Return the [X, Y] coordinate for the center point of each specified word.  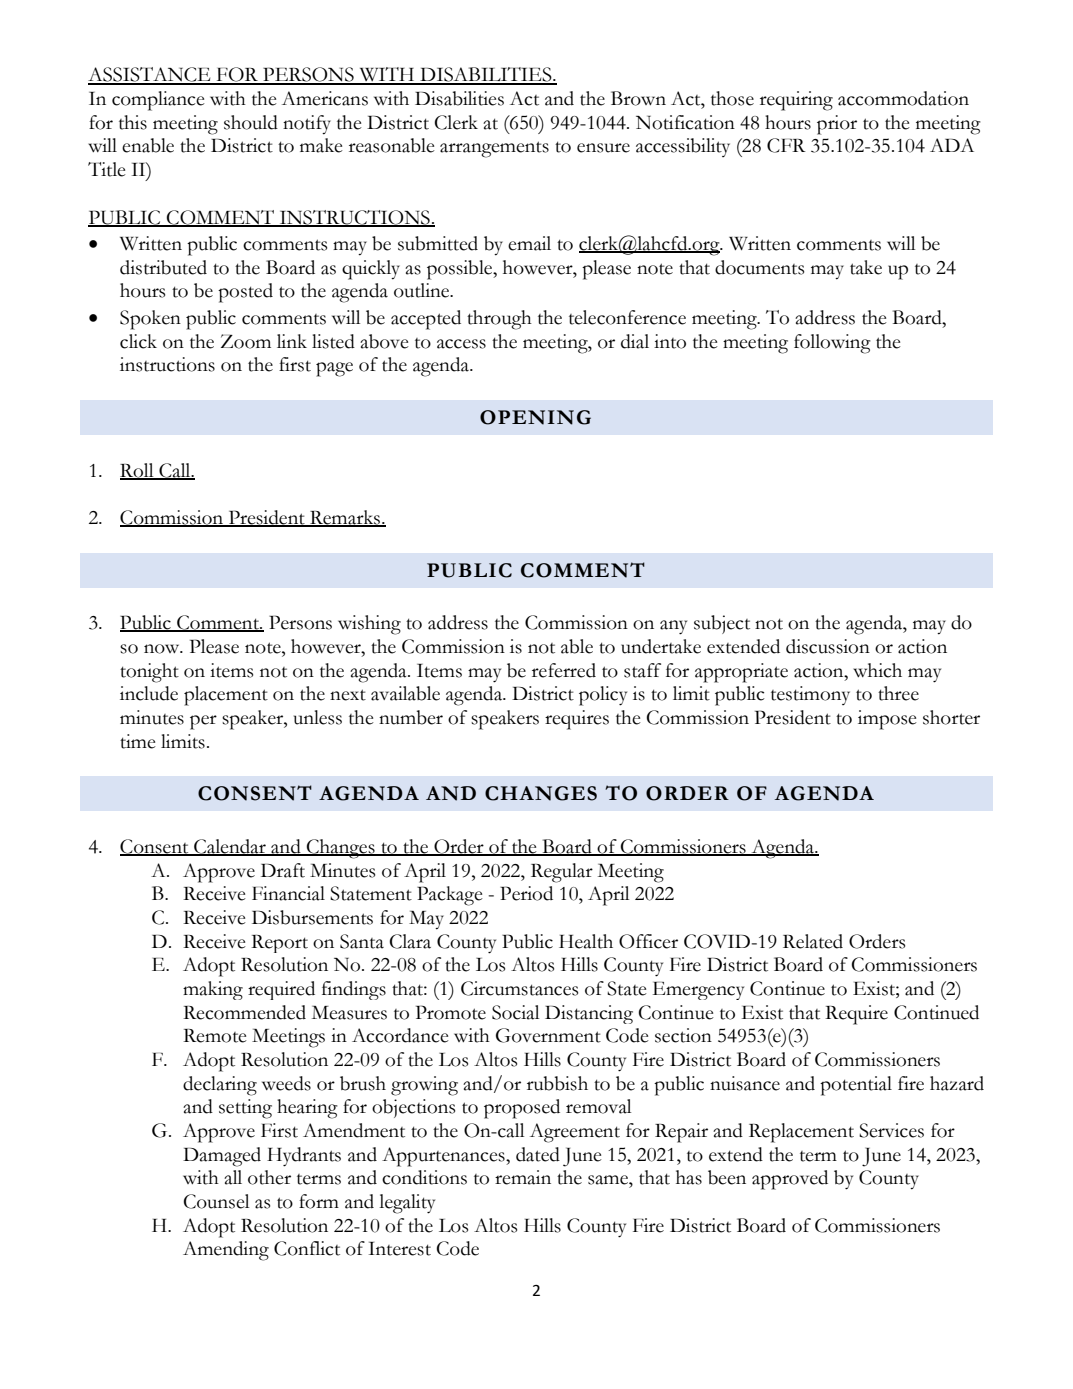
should [251, 122]
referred [564, 670]
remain [523, 1177]
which [877, 670]
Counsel [216, 1201]
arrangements [494, 149]
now [163, 649]
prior [837, 125]
